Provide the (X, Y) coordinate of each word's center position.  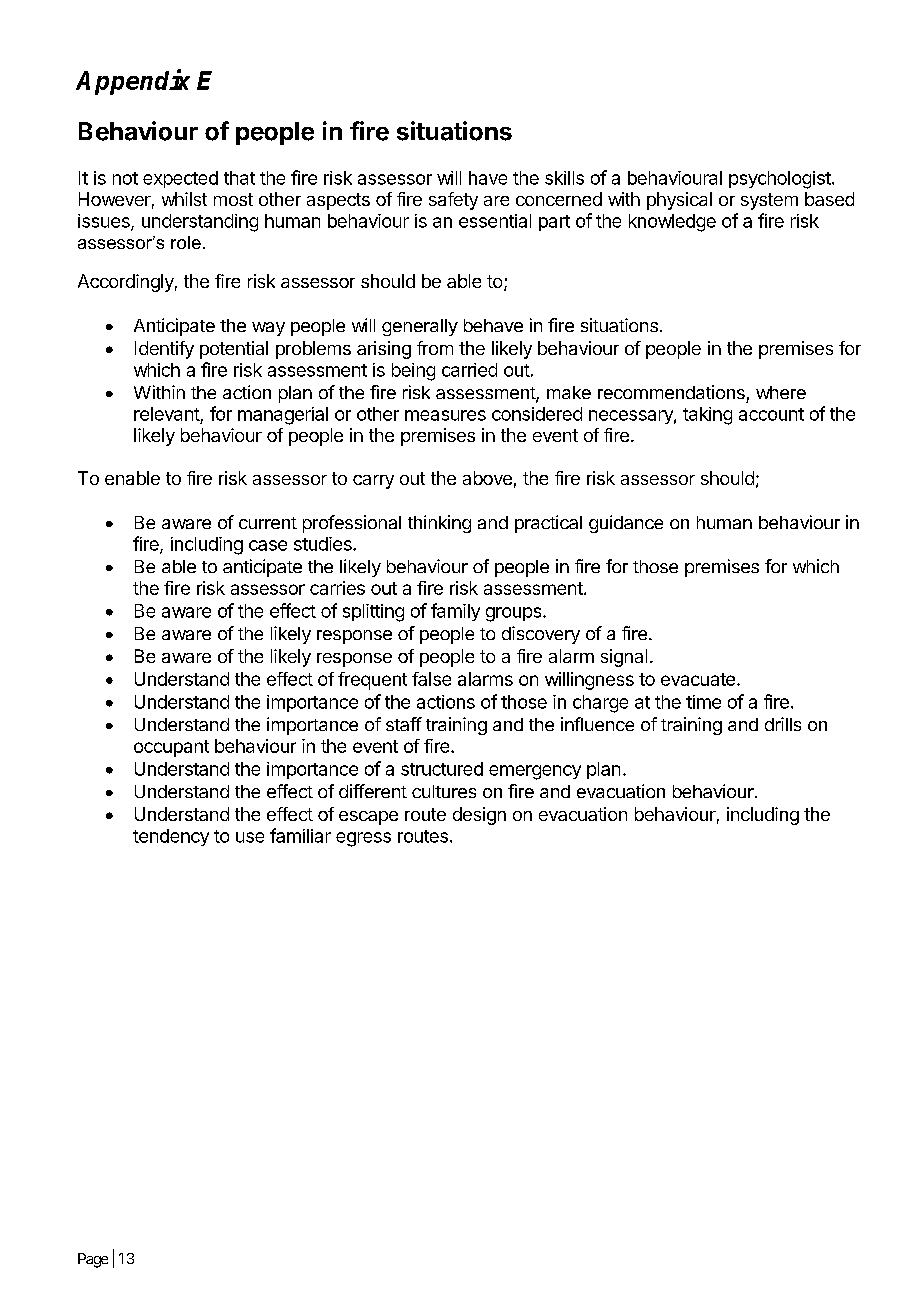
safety (453, 201)
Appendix (133, 82)
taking (707, 416)
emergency (535, 772)
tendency (171, 837)
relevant (167, 414)
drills (783, 724)
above (487, 478)
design (479, 816)
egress (363, 839)
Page (93, 1260)
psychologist (780, 180)
